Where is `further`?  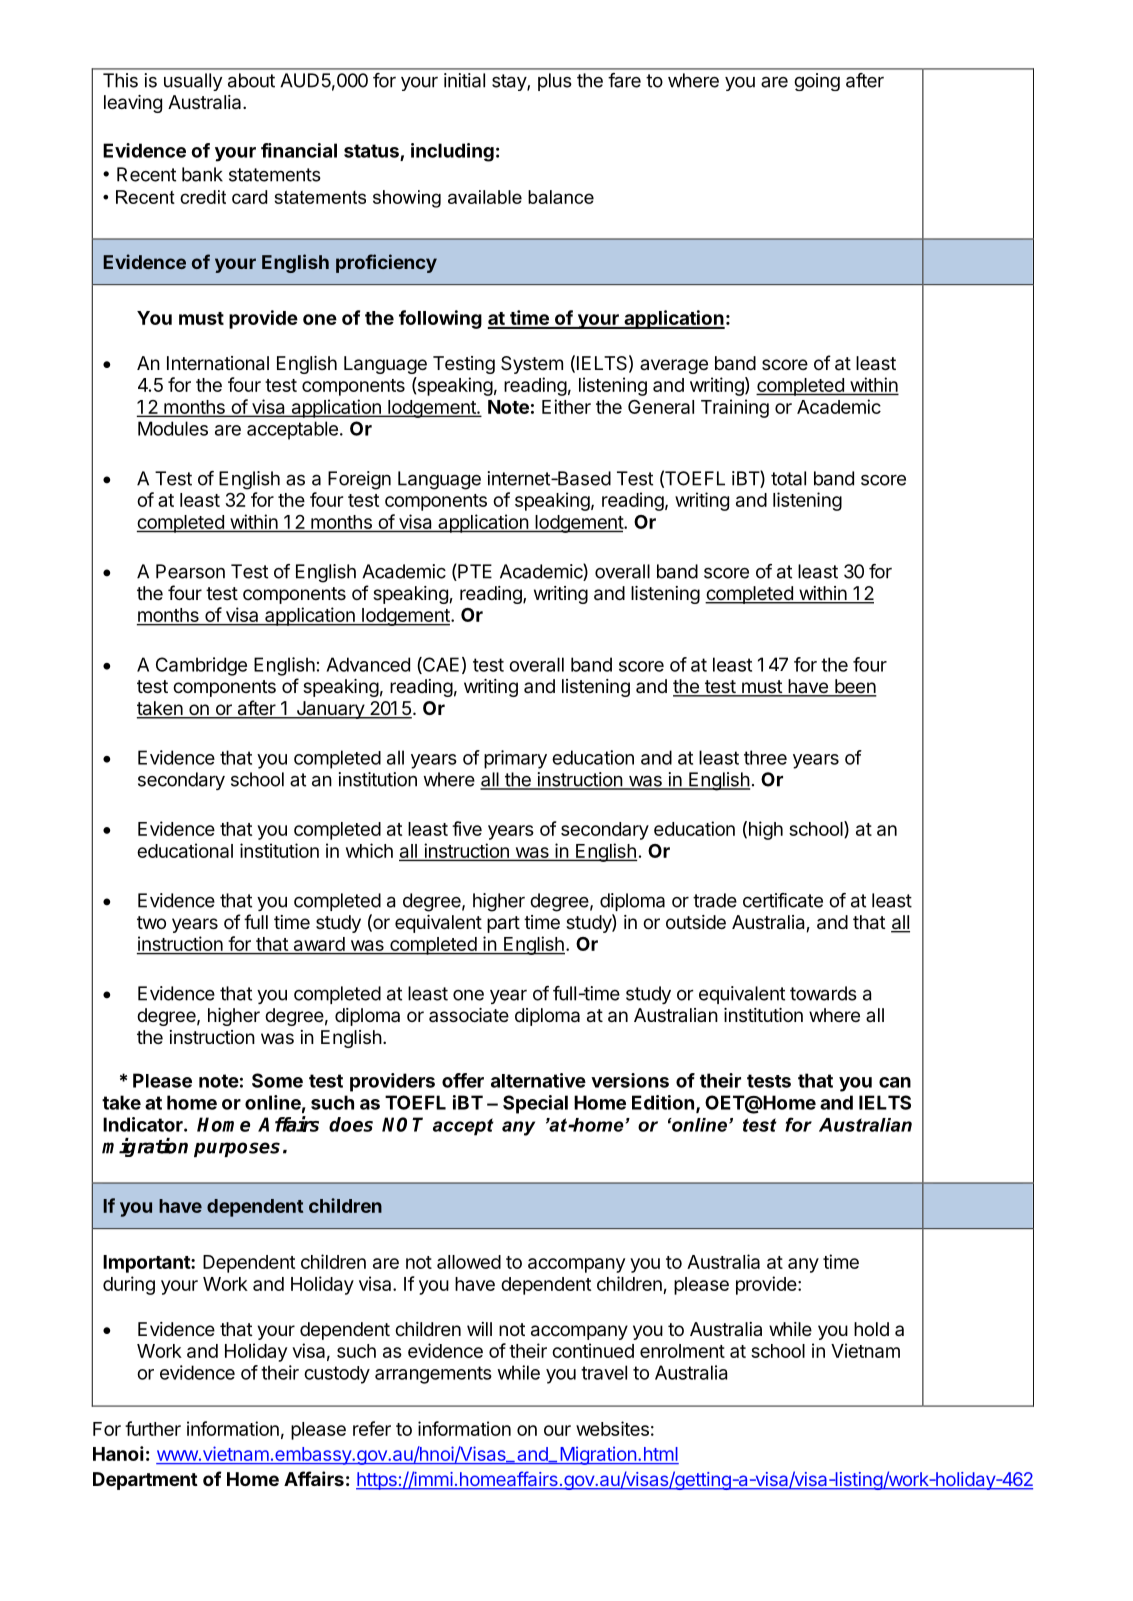
further is located at coordinates (153, 1428).
